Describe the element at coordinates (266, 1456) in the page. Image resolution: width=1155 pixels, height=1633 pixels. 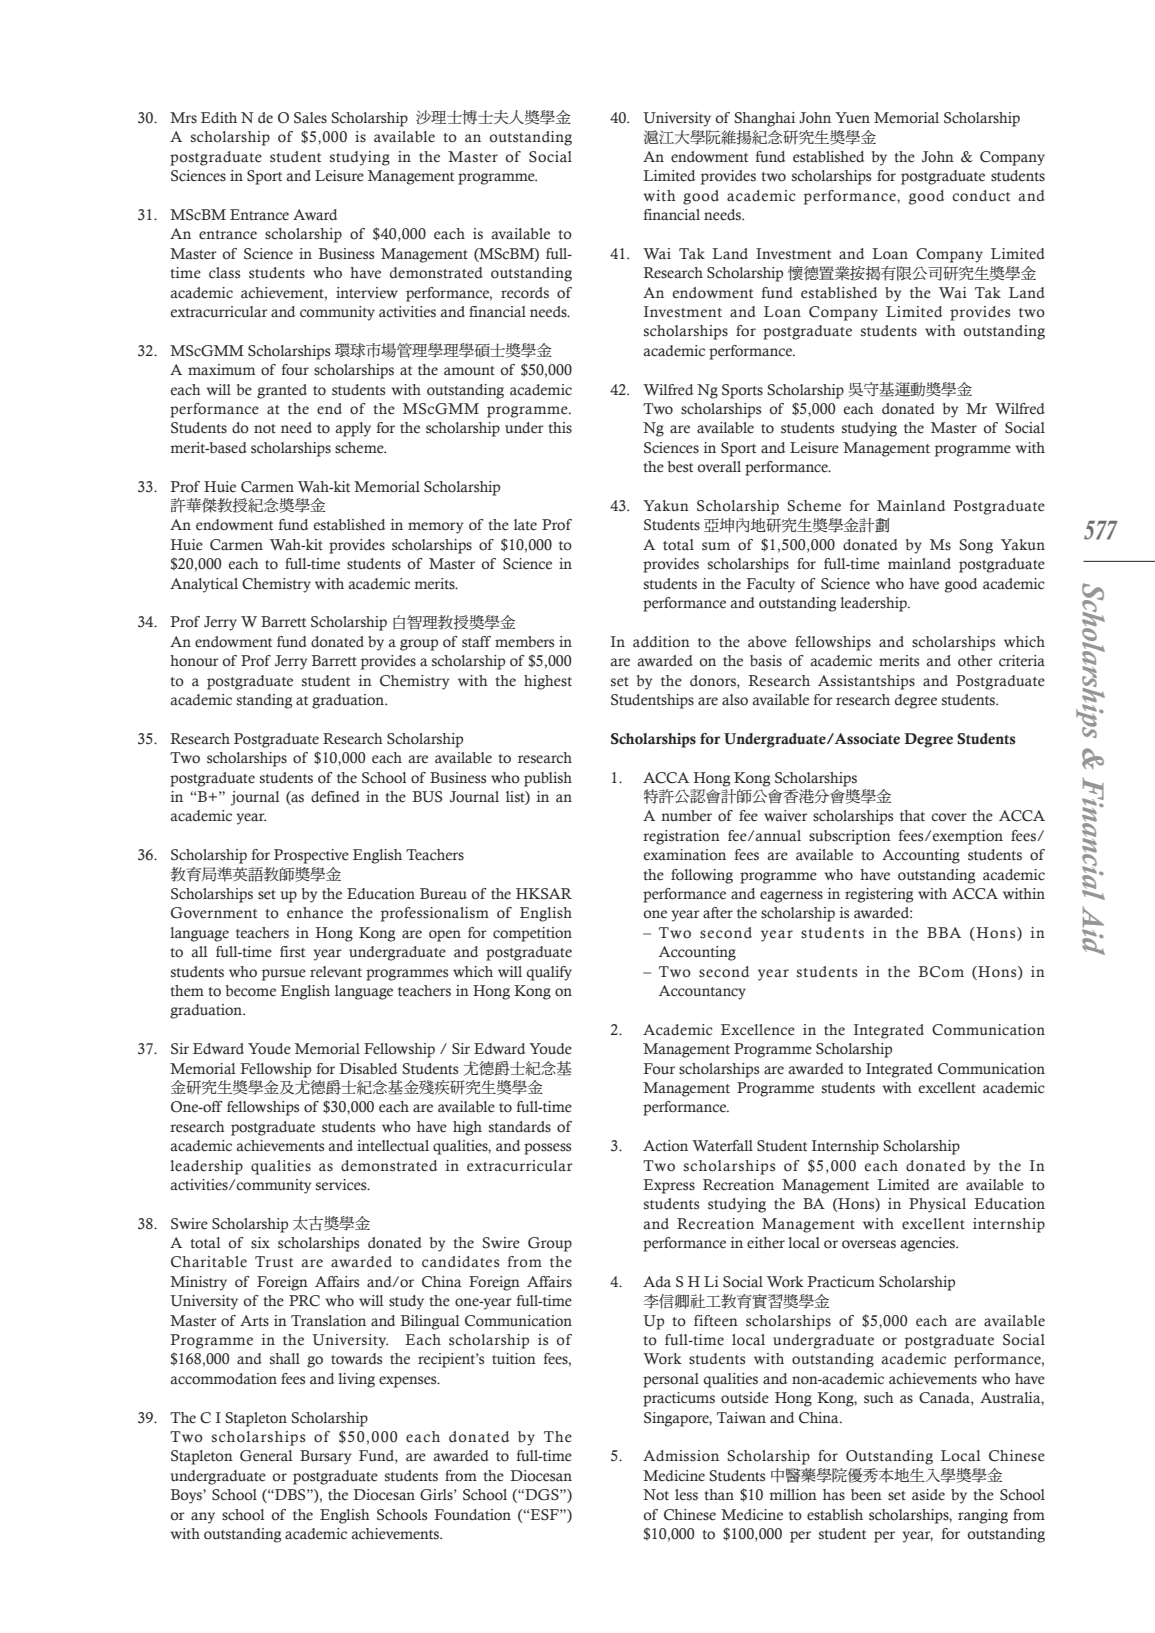
I see `General` at that location.
